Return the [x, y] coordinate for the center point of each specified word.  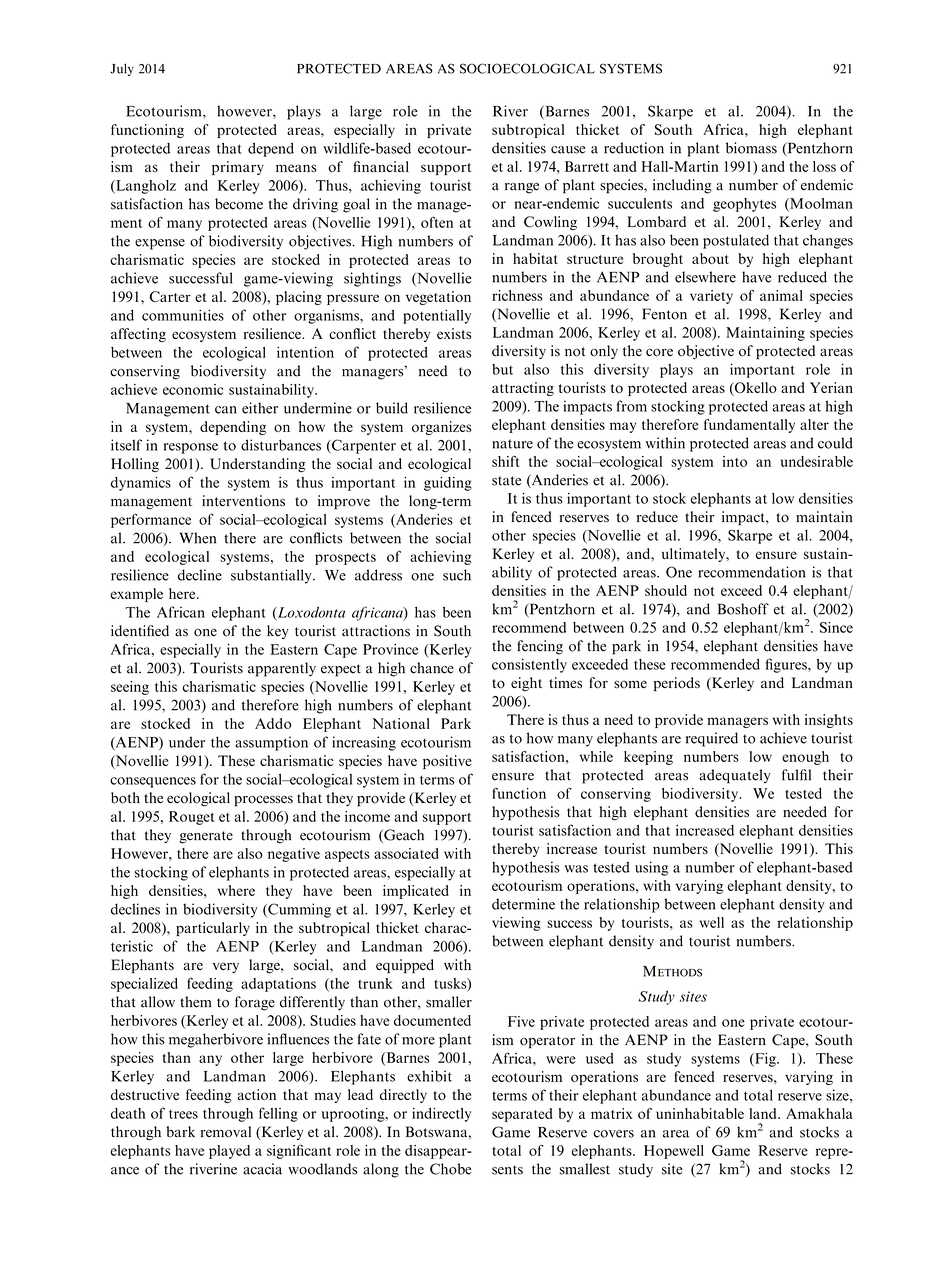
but [502, 369]
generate [206, 837]
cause [568, 150]
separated [522, 1115]
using [651, 868]
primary [238, 168]
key [278, 632]
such [457, 575]
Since [836, 627]
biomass [751, 148]
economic [193, 389]
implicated [416, 892]
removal [226, 1132]
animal [781, 295]
